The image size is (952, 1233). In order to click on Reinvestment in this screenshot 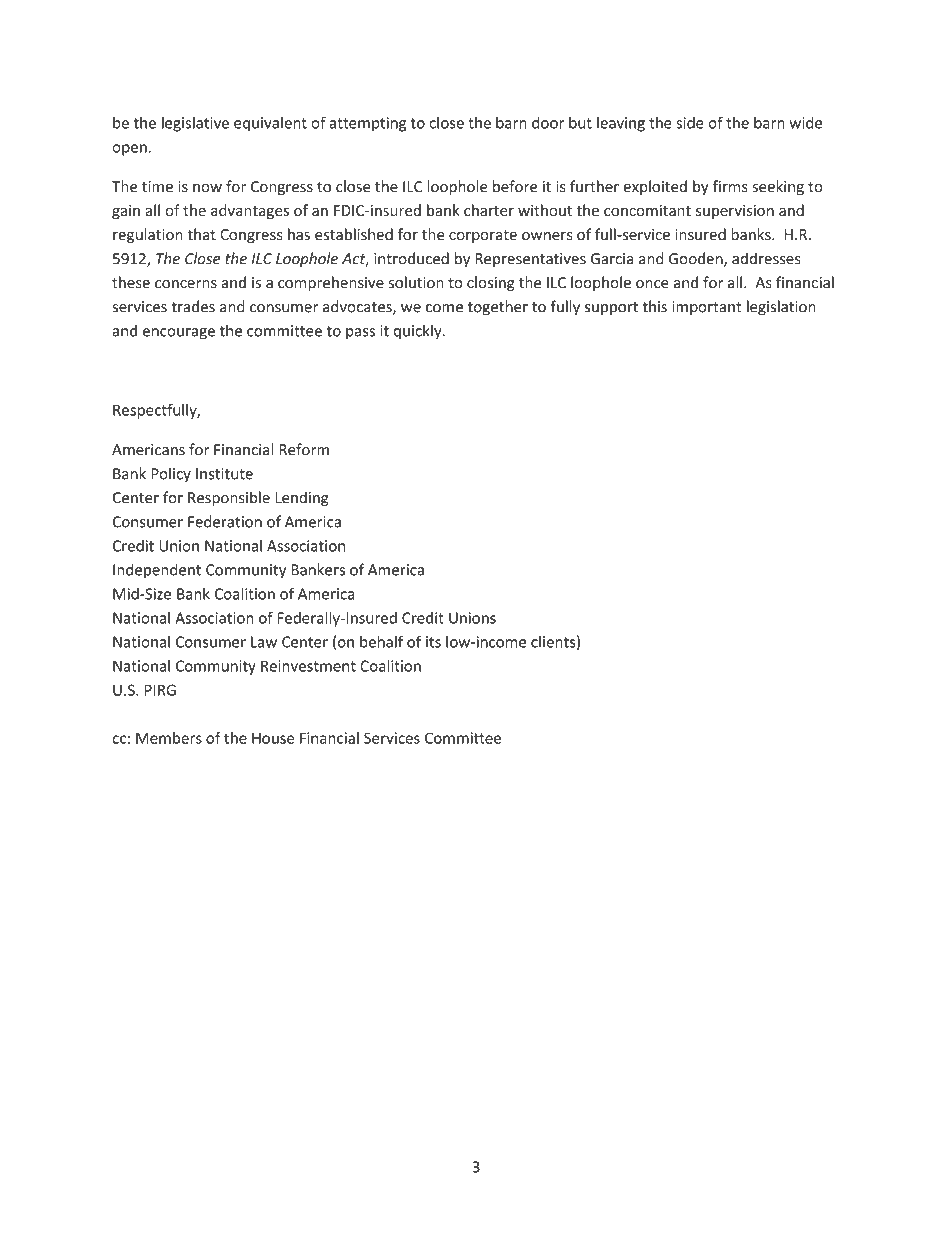, I will do `click(308, 666)`.
